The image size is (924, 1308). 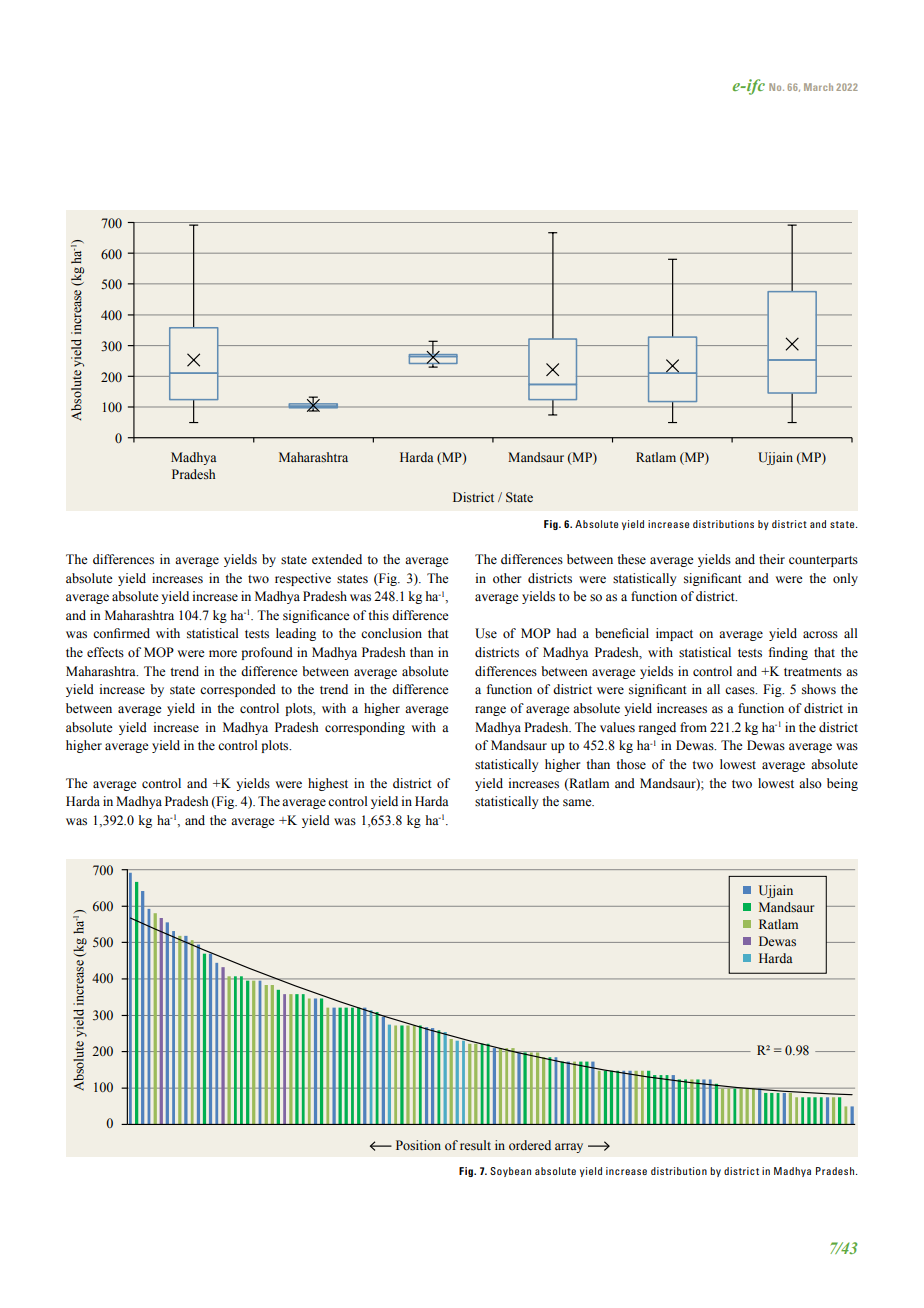 What do you see at coordinates (475, 1145) in the page?
I see `result` at bounding box center [475, 1145].
